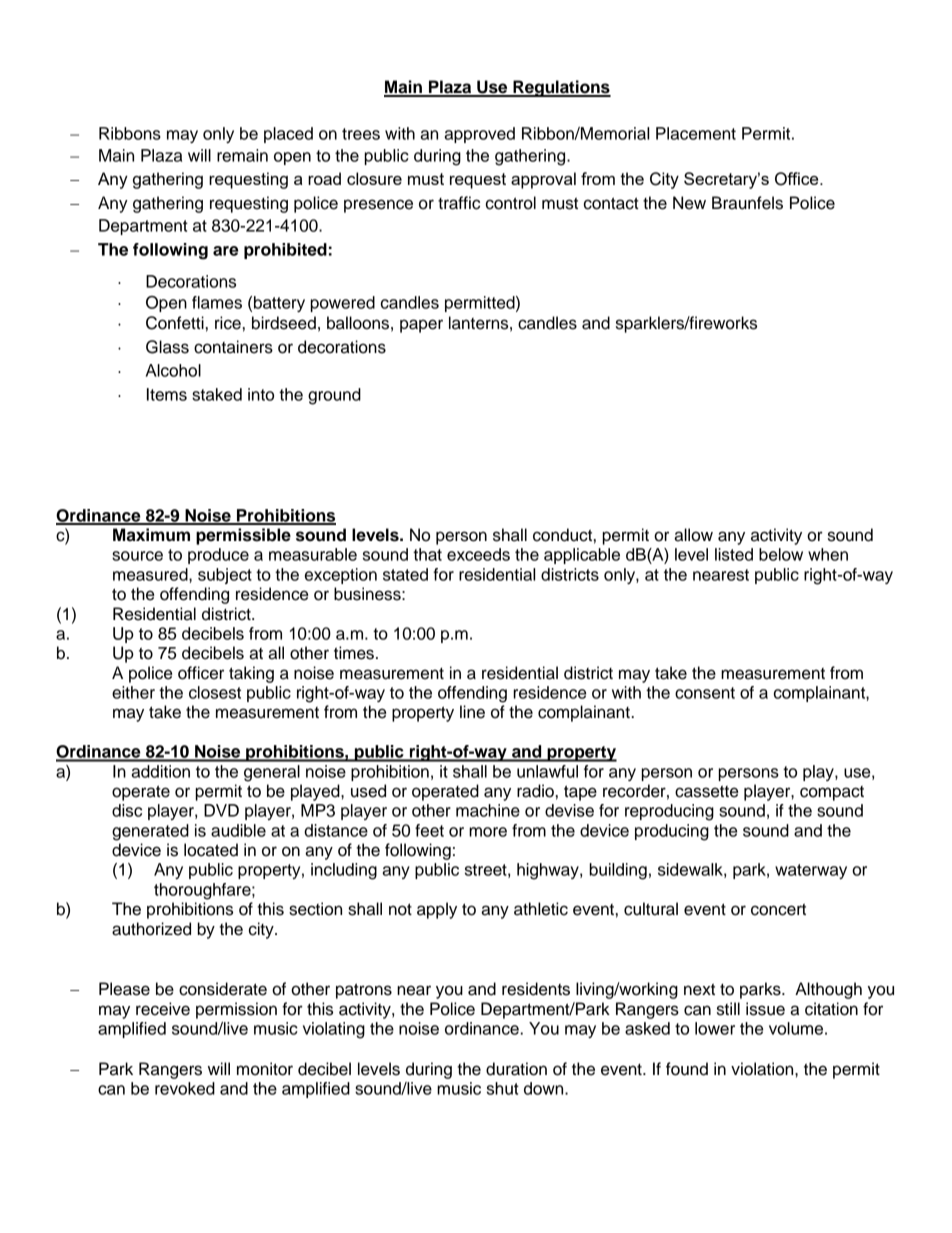  Describe the element at coordinates (479, 135) in the screenshot. I see `approved` at that location.
